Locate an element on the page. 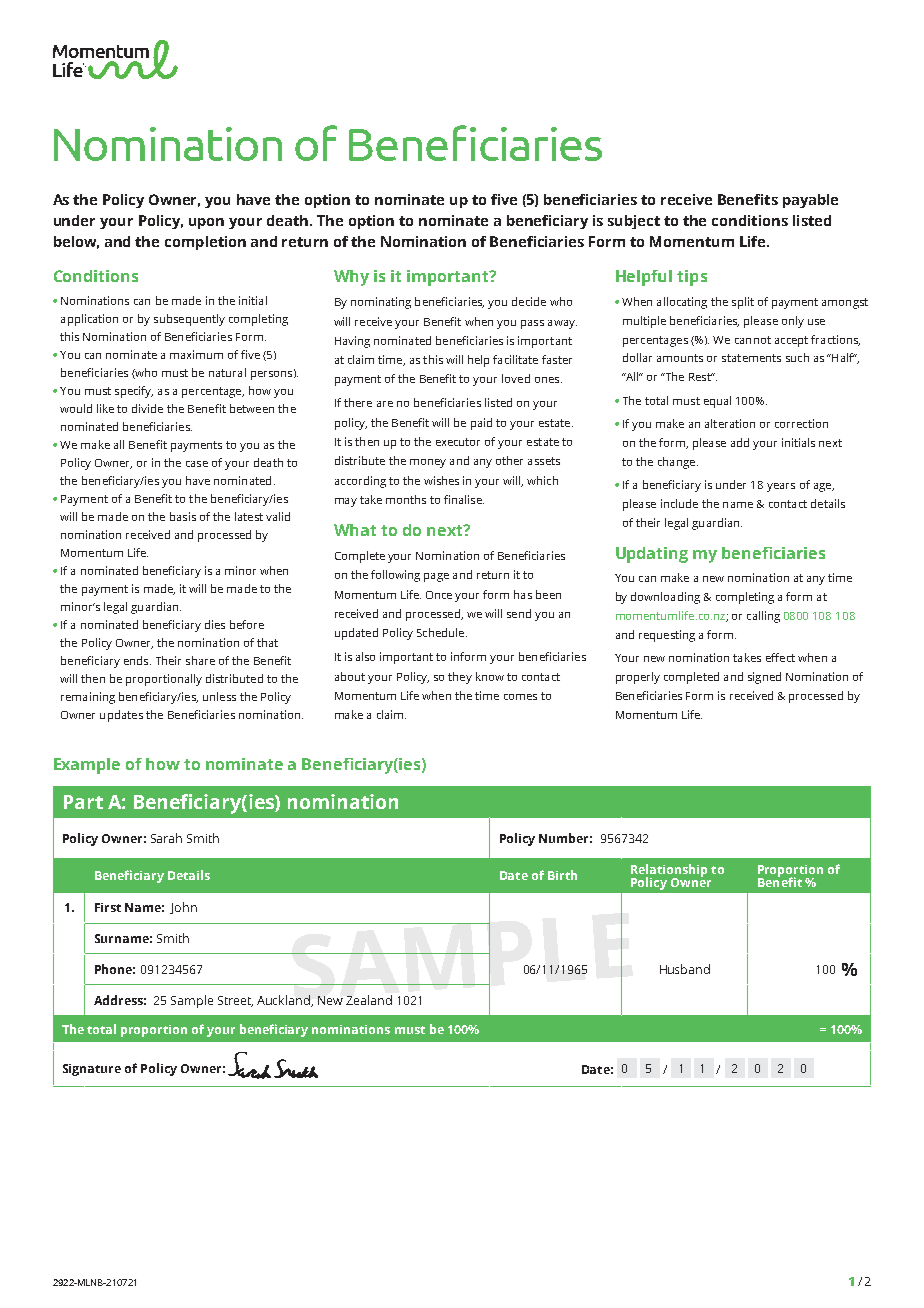  years is located at coordinates (781, 487).
